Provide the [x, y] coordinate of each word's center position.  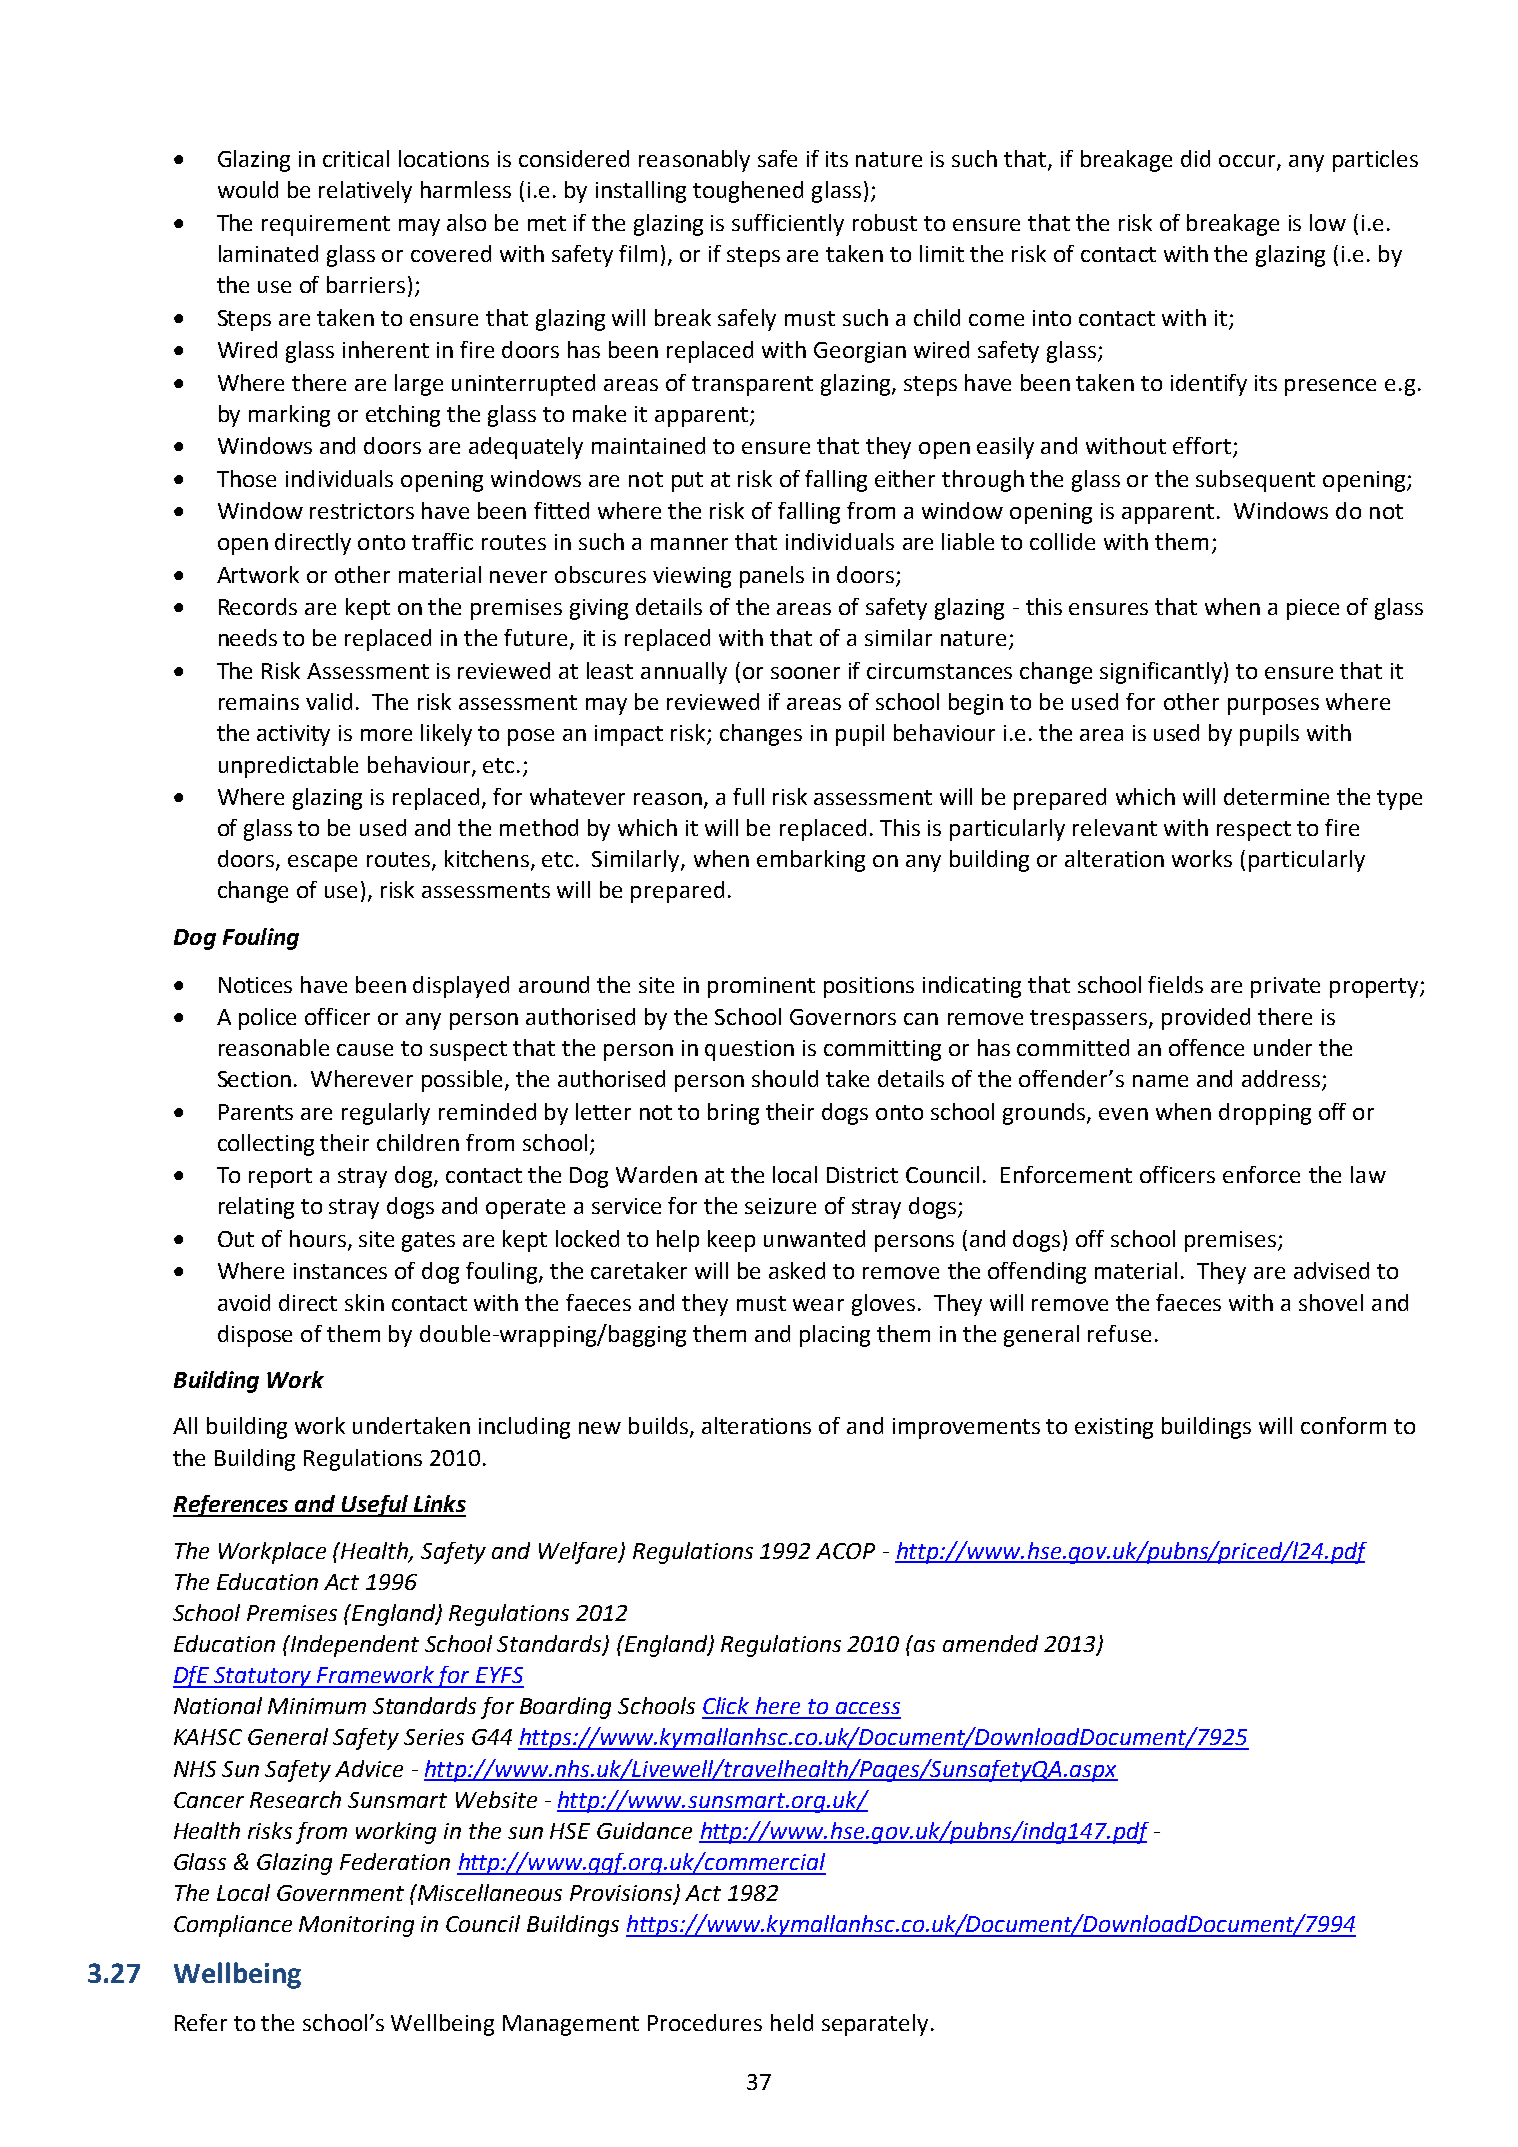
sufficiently [788, 225]
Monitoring [356, 1926]
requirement [326, 225]
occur [1248, 162]
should [785, 1078]
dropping [1265, 1114]
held [792, 2022]
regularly [386, 1114]
